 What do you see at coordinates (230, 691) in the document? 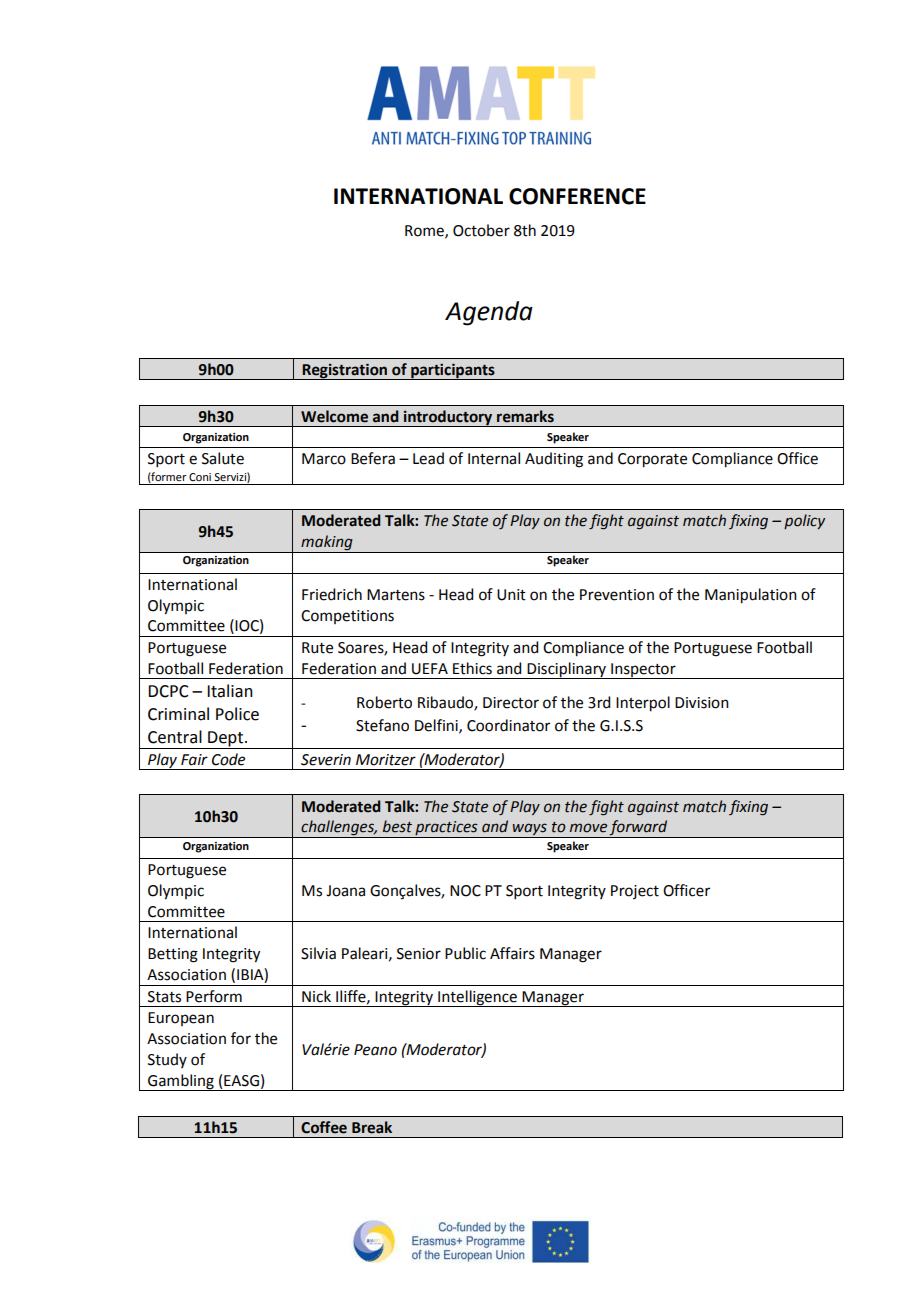
I see `Italian` at bounding box center [230, 691].
